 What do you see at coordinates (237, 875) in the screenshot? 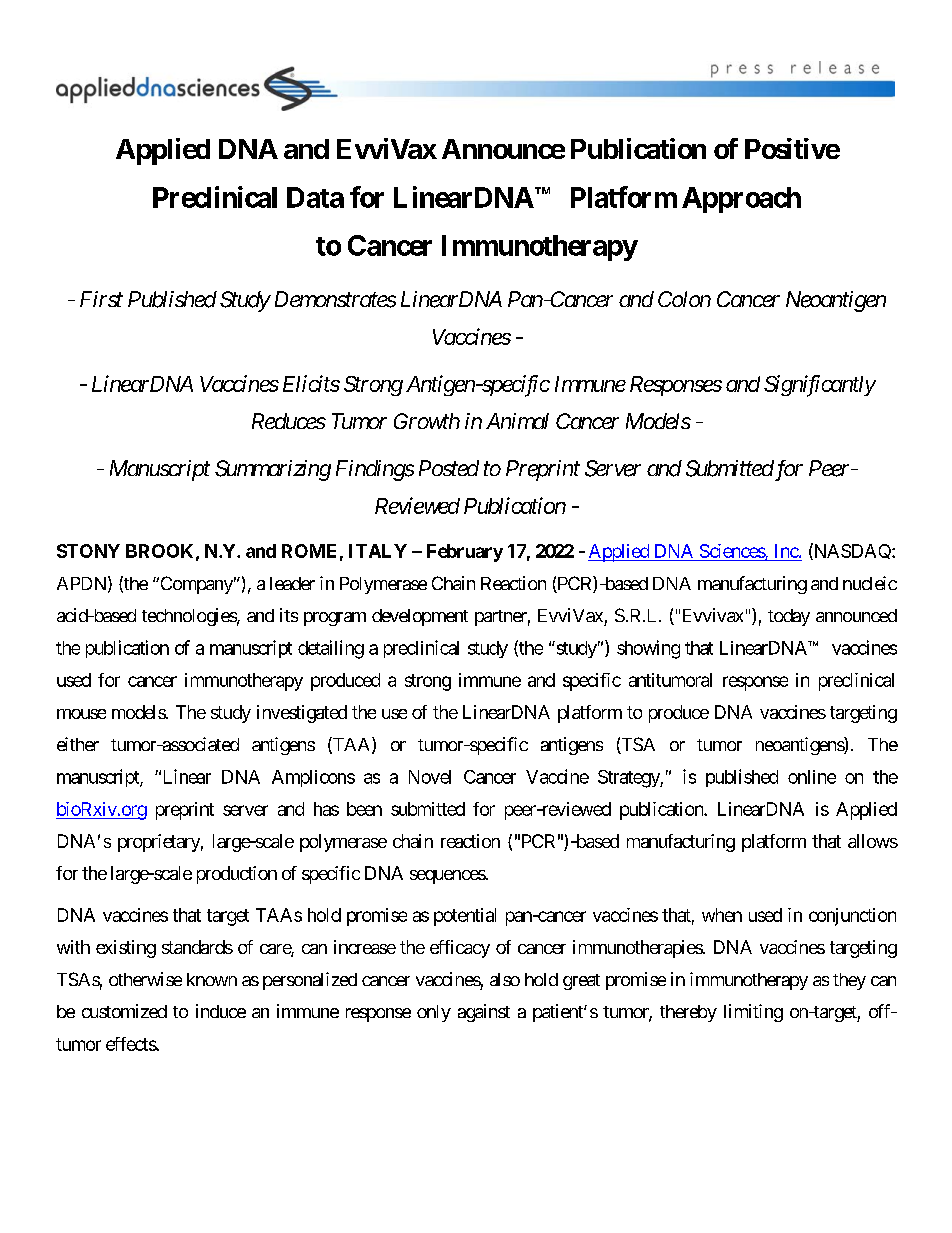
I see `production` at bounding box center [237, 875].
